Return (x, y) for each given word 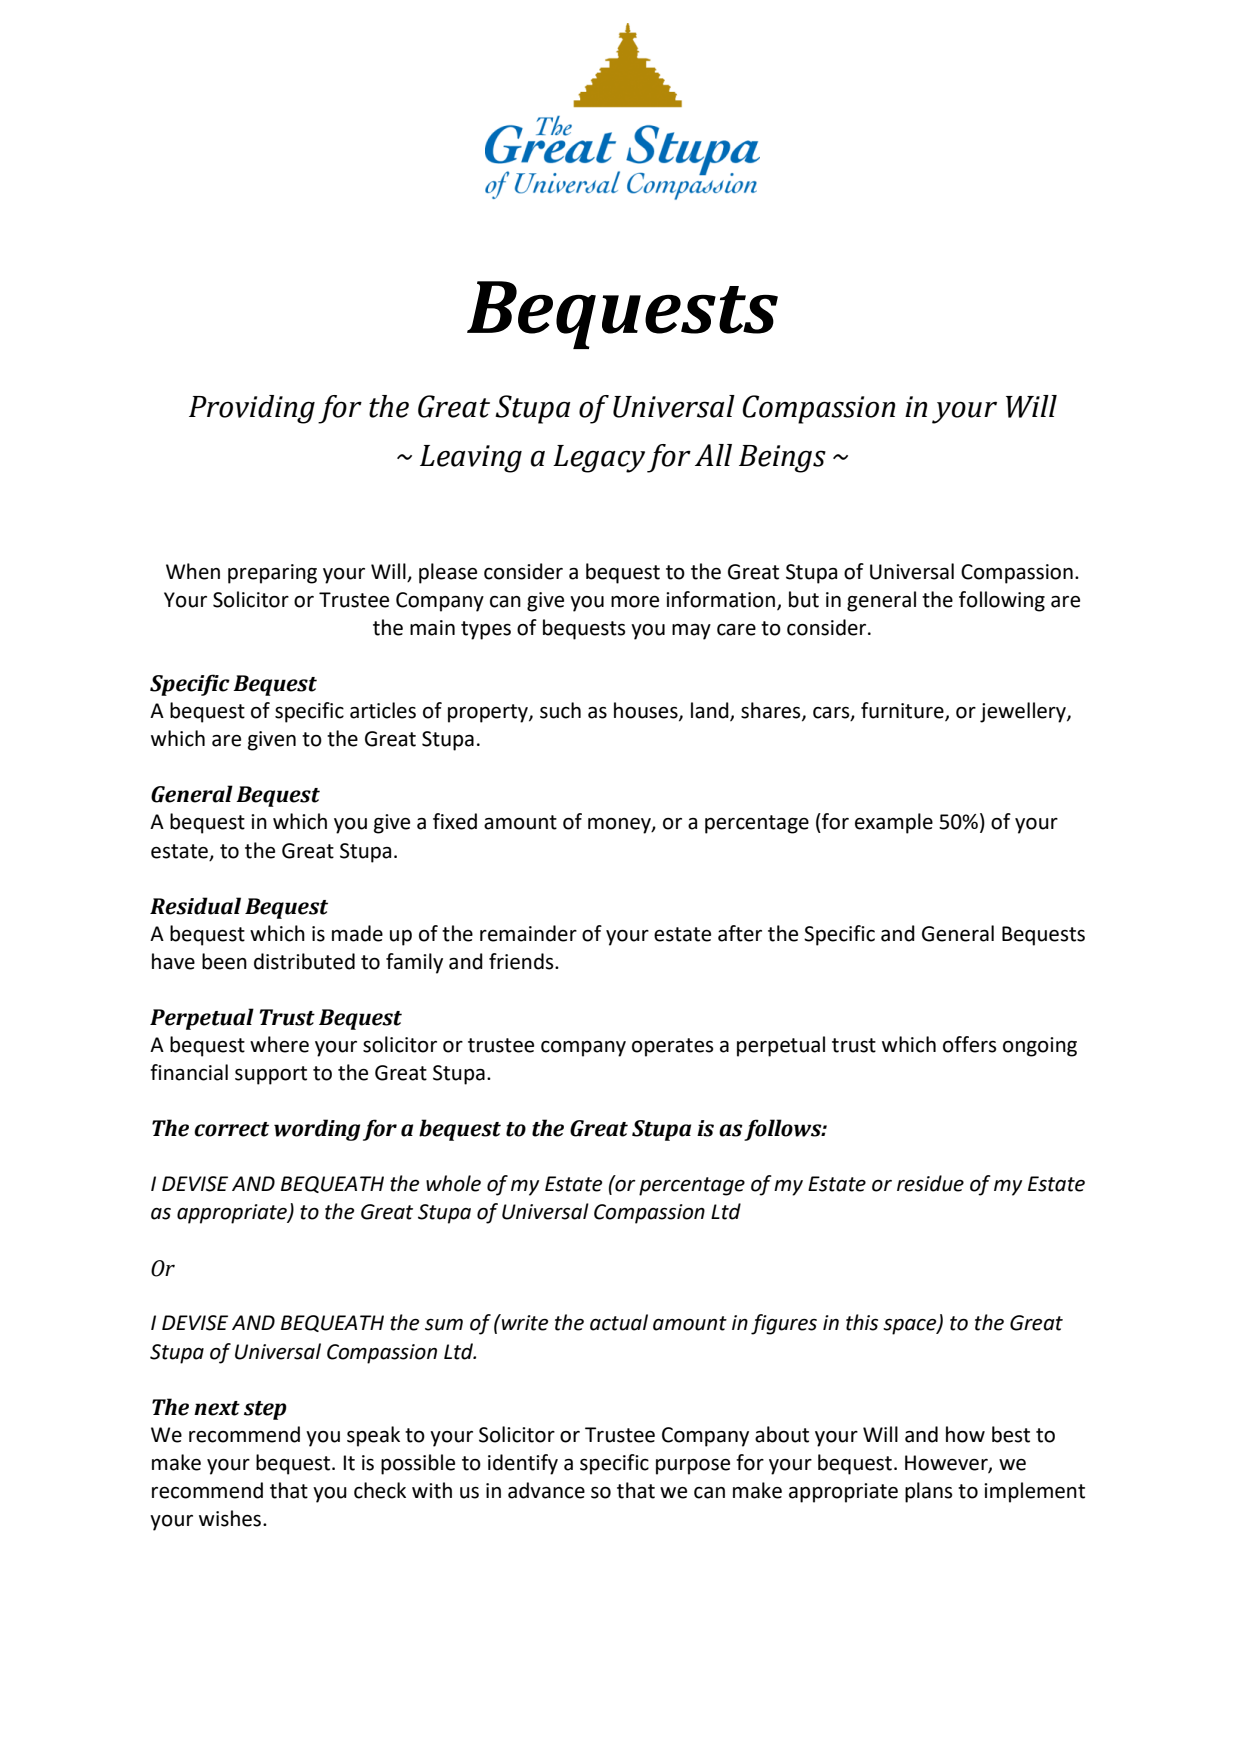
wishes (231, 1518)
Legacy (599, 459)
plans (928, 1492)
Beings (782, 459)
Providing (252, 409)
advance (546, 1490)
